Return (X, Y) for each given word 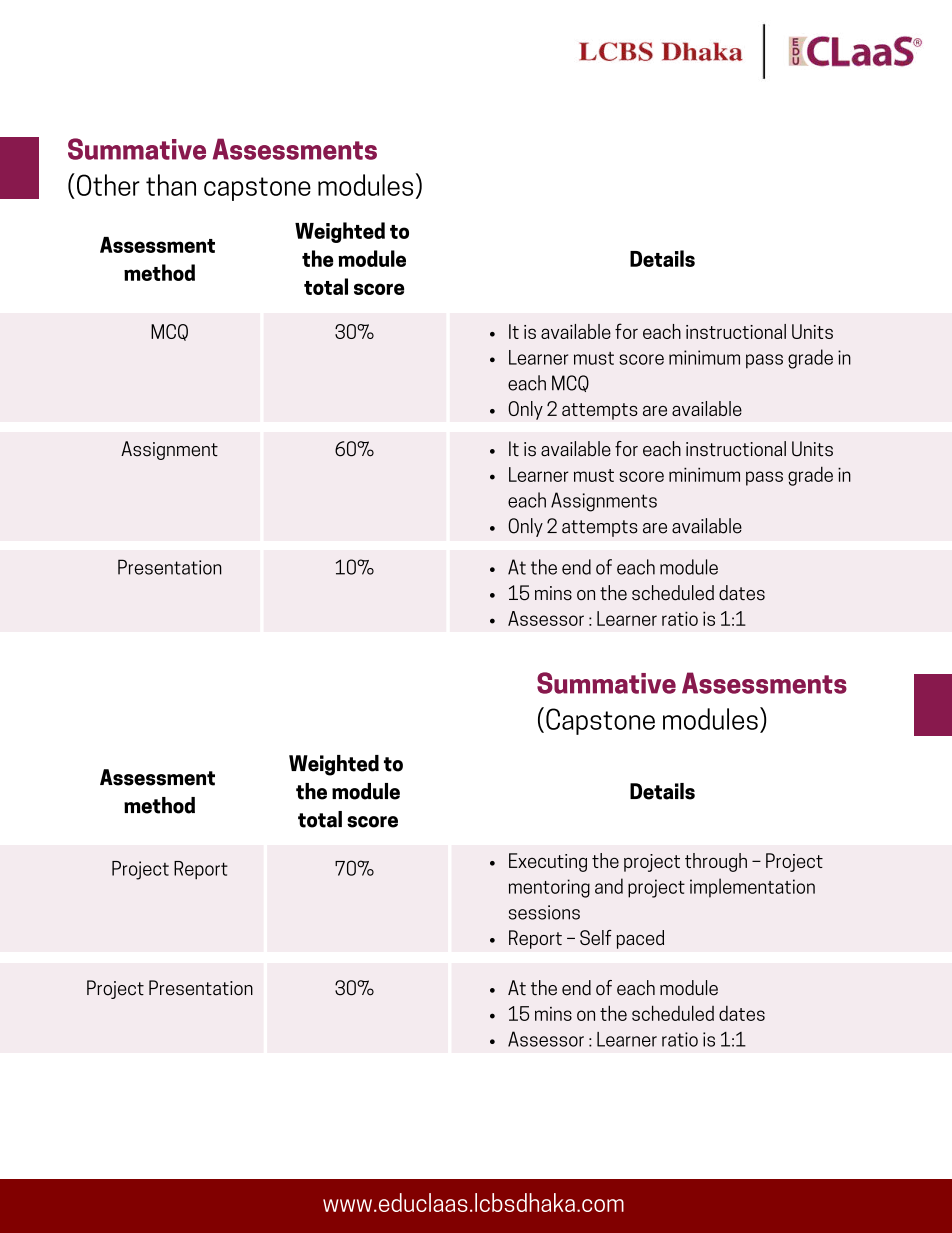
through (716, 862)
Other (108, 185)
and (609, 886)
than (171, 185)
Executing (548, 862)
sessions (544, 912)
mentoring (549, 888)
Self (596, 937)
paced (640, 939)
